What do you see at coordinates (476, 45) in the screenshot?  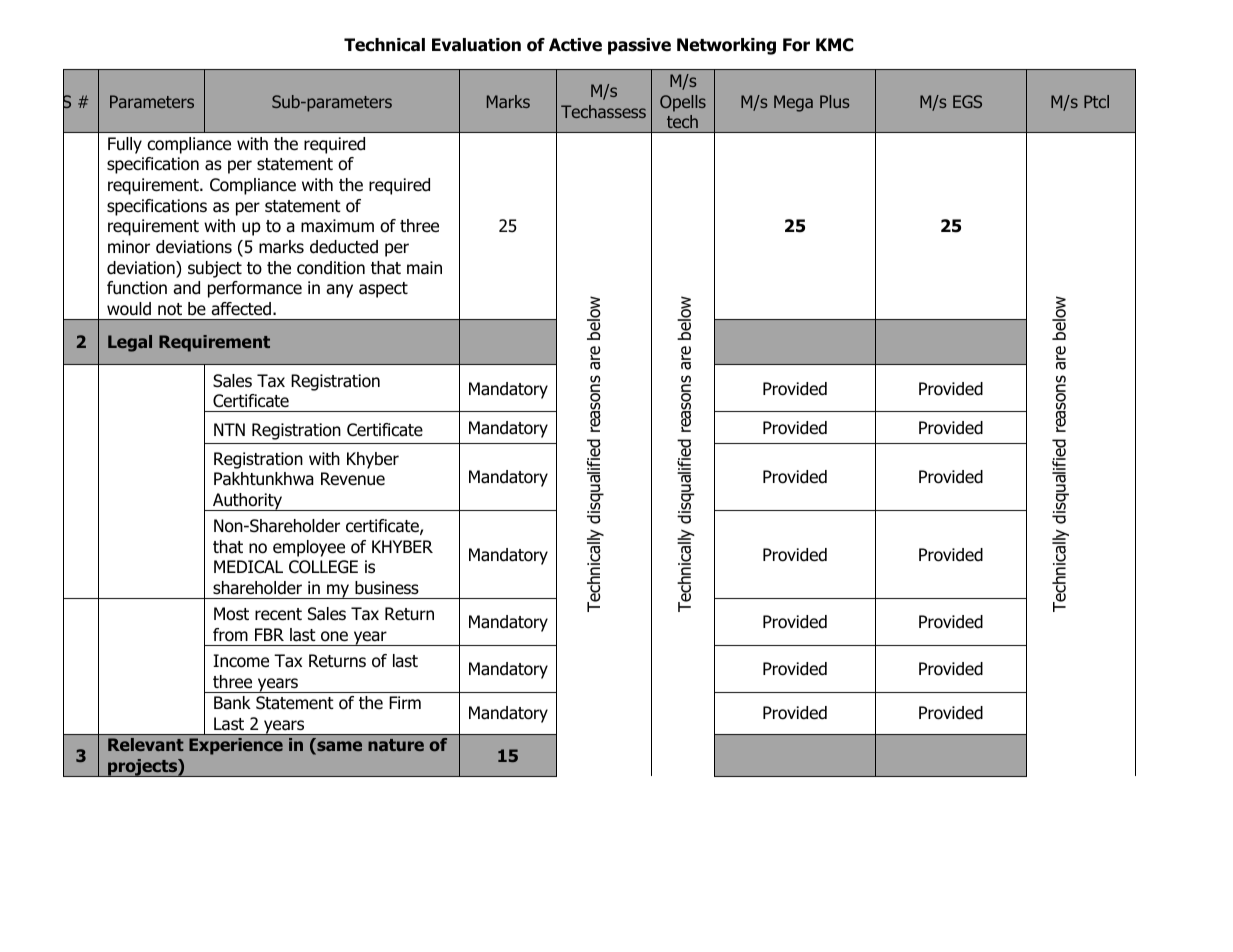 I see `Evaluation` at bounding box center [476, 45].
